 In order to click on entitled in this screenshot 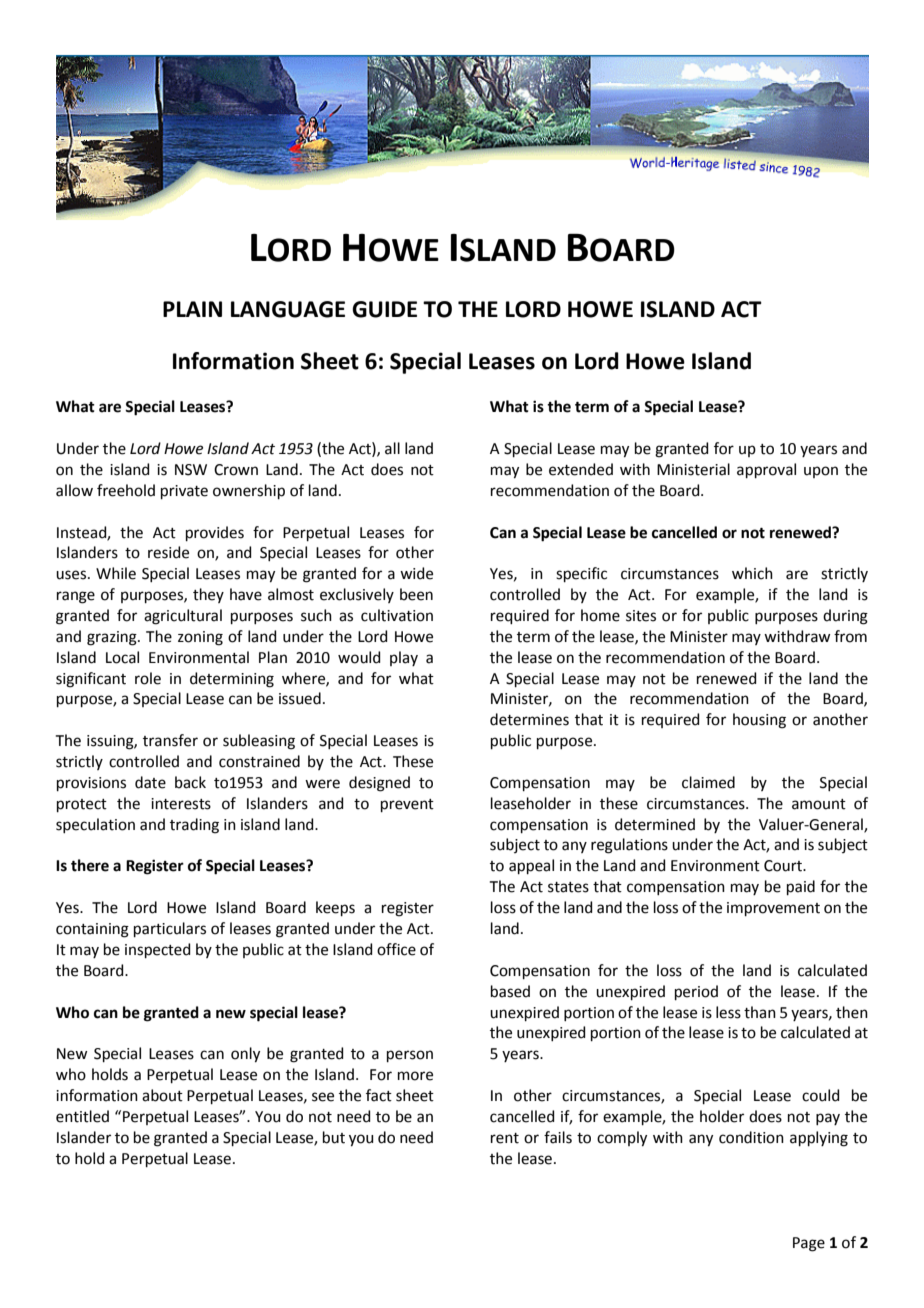, I will do `click(82, 1116)`.
